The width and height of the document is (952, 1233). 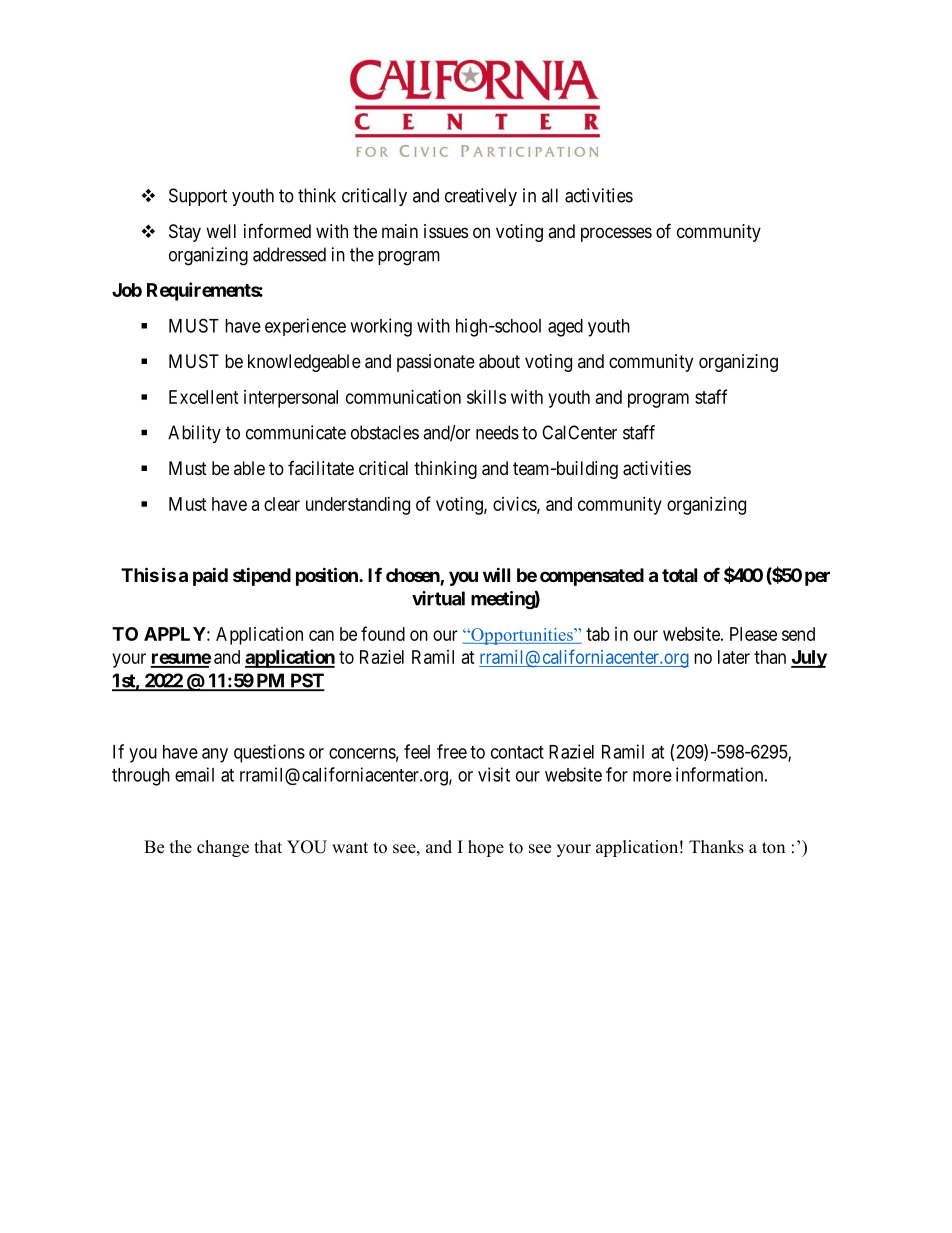 I want to click on needs, so click(x=497, y=432).
